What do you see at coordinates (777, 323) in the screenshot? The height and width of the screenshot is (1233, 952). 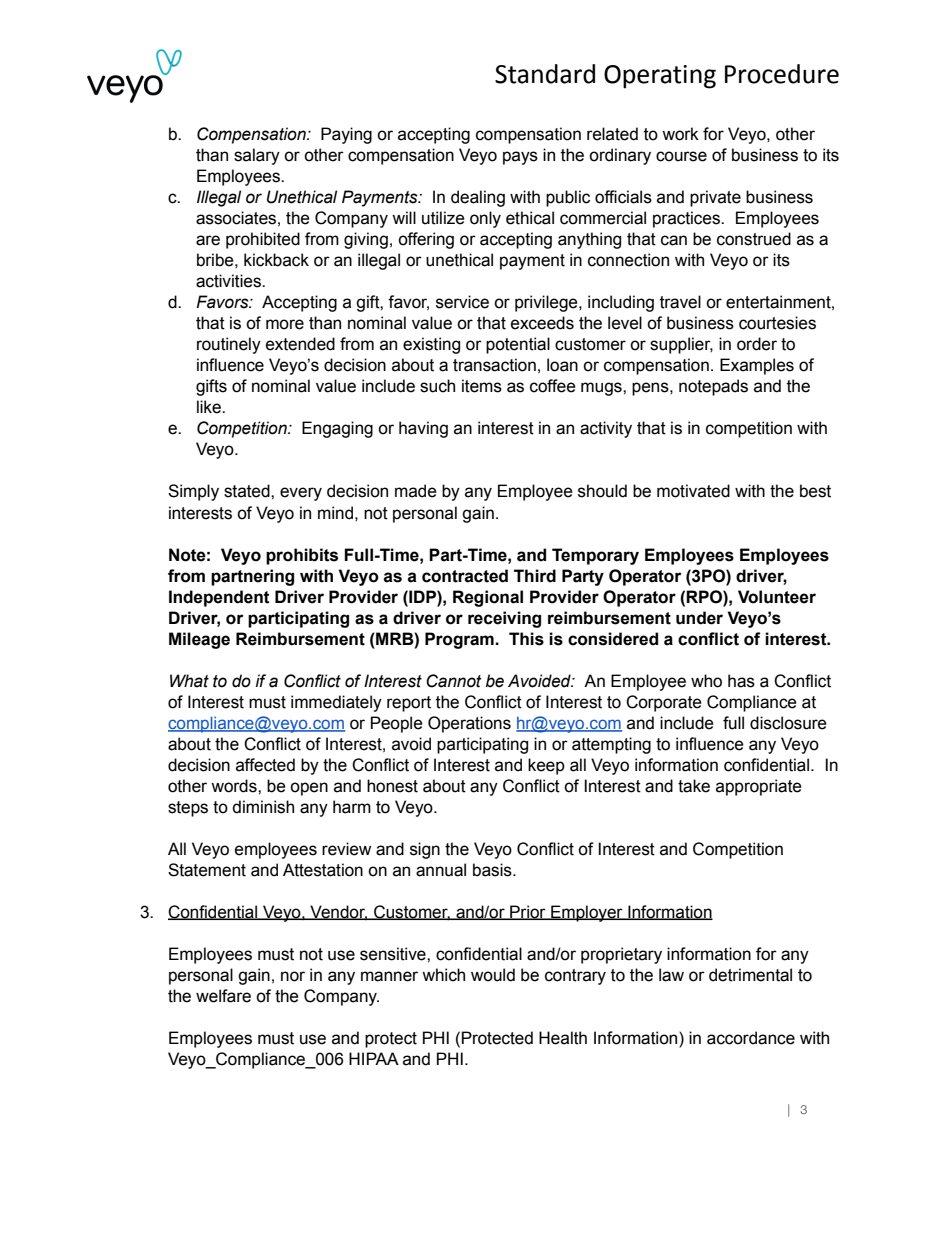 I see `courtesies` at bounding box center [777, 323].
